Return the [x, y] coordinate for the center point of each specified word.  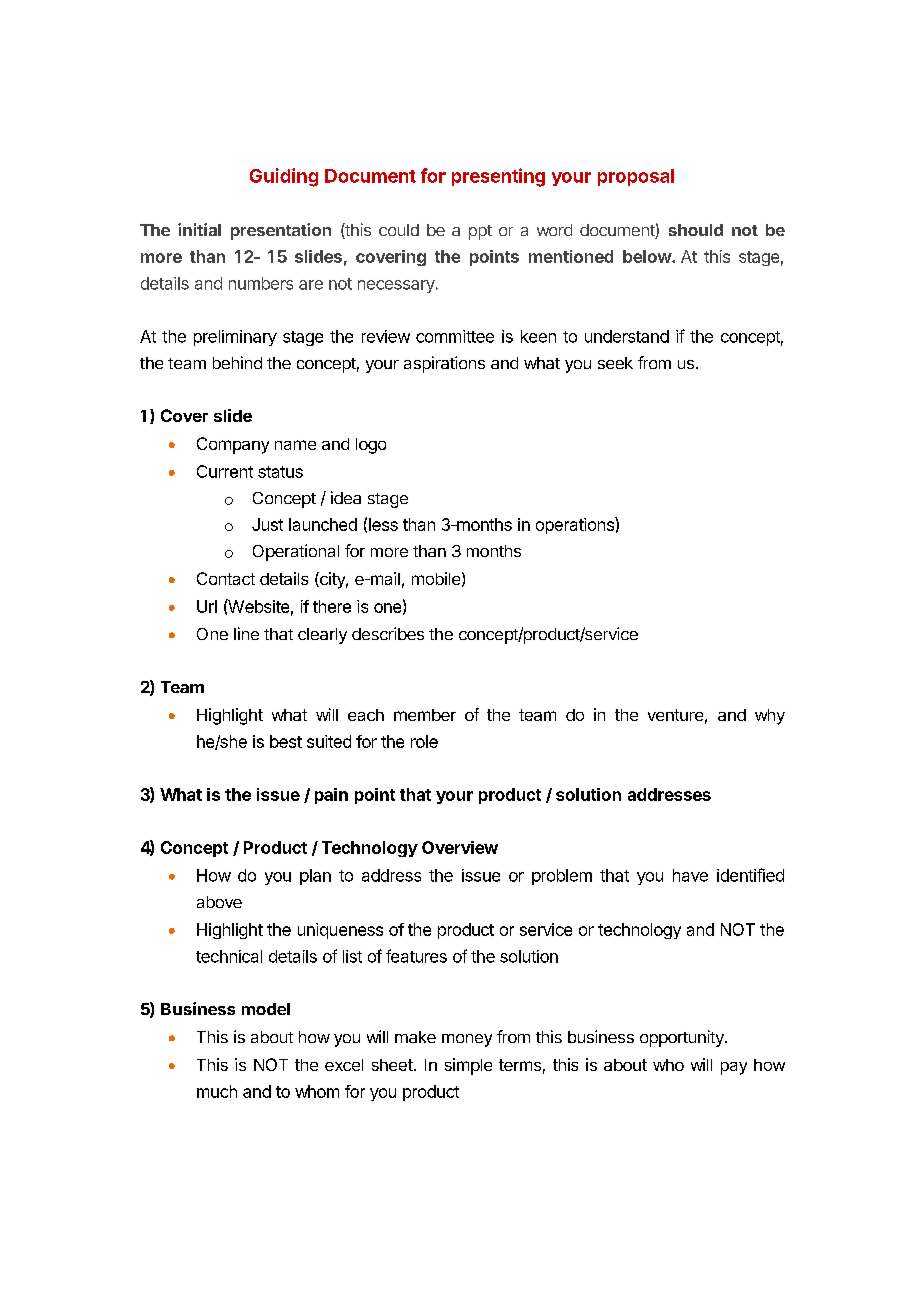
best [286, 741]
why [770, 717]
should [696, 230]
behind [237, 362]
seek [615, 363]
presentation [281, 231]
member [425, 715]
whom [317, 1091]
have [690, 875]
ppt [480, 232]
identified [750, 875]
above [219, 902]
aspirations [444, 364]
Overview [460, 847]
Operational [296, 552]
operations [576, 525]
